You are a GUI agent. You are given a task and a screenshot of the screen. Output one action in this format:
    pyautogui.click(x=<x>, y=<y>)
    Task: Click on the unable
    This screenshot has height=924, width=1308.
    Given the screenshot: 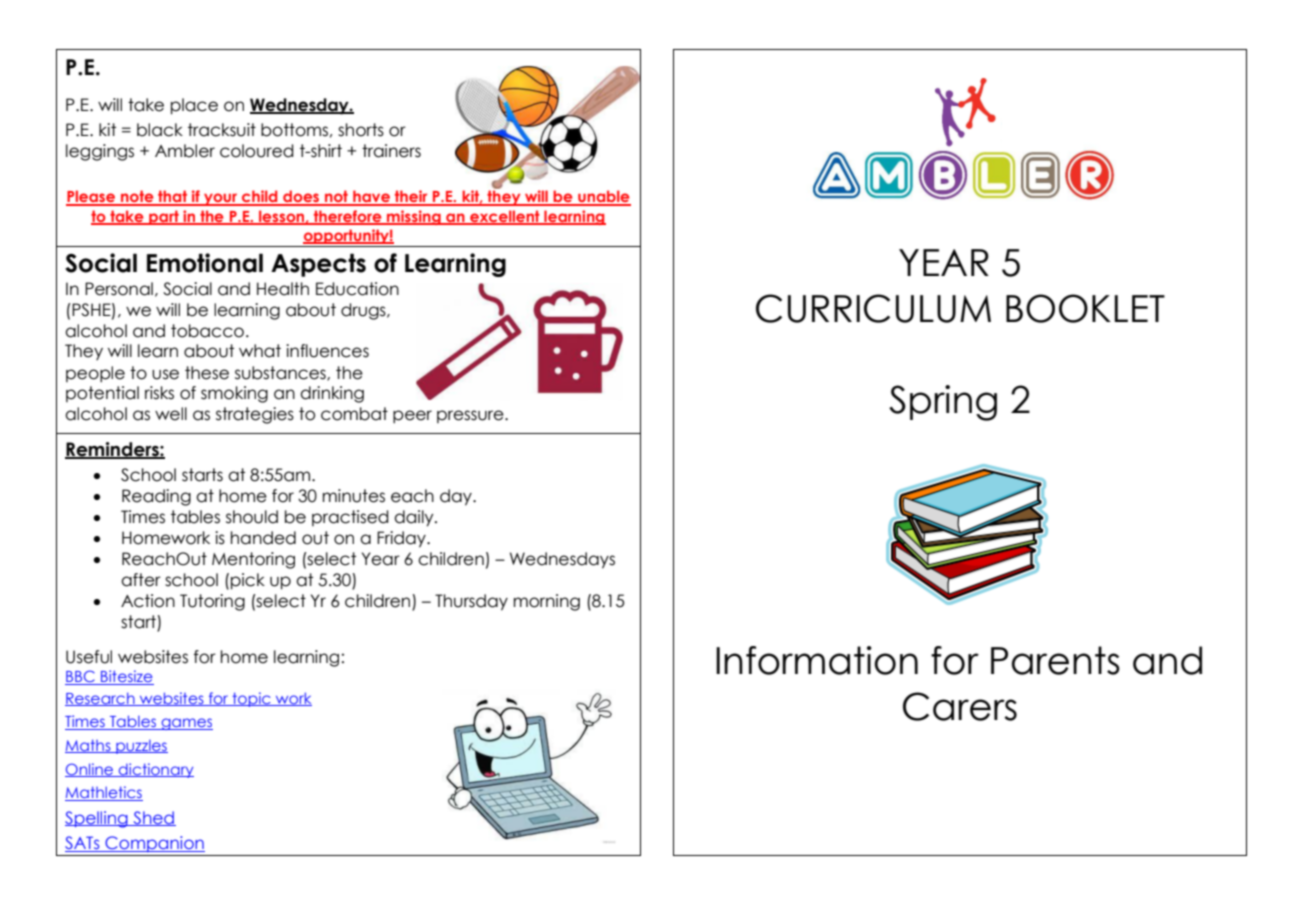 What is the action you would take?
    pyautogui.click(x=603, y=197)
